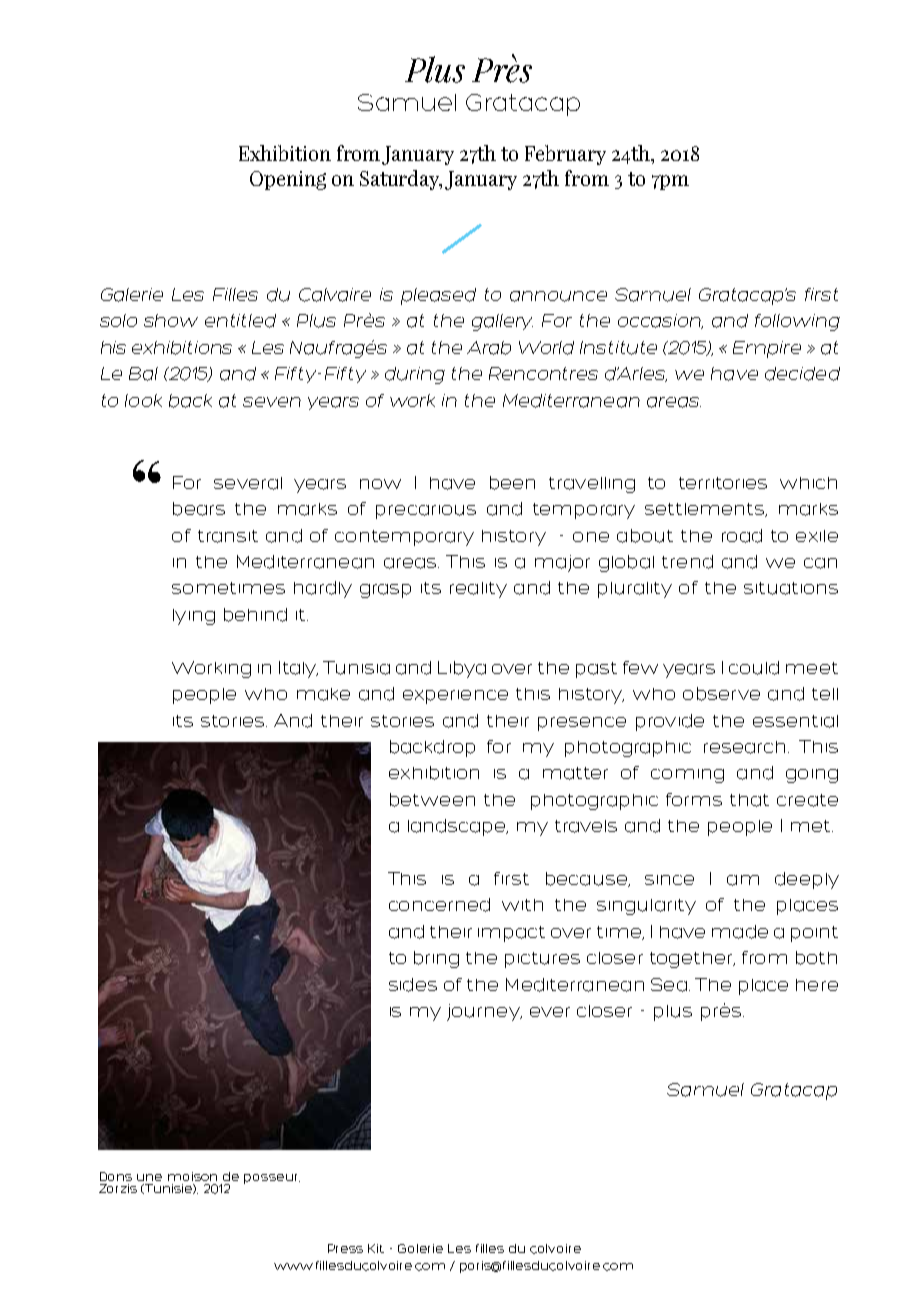 The width and height of the screenshot is (924, 1308). Describe the element at coordinates (288, 180) in the screenshot. I see `Opening` at that location.
